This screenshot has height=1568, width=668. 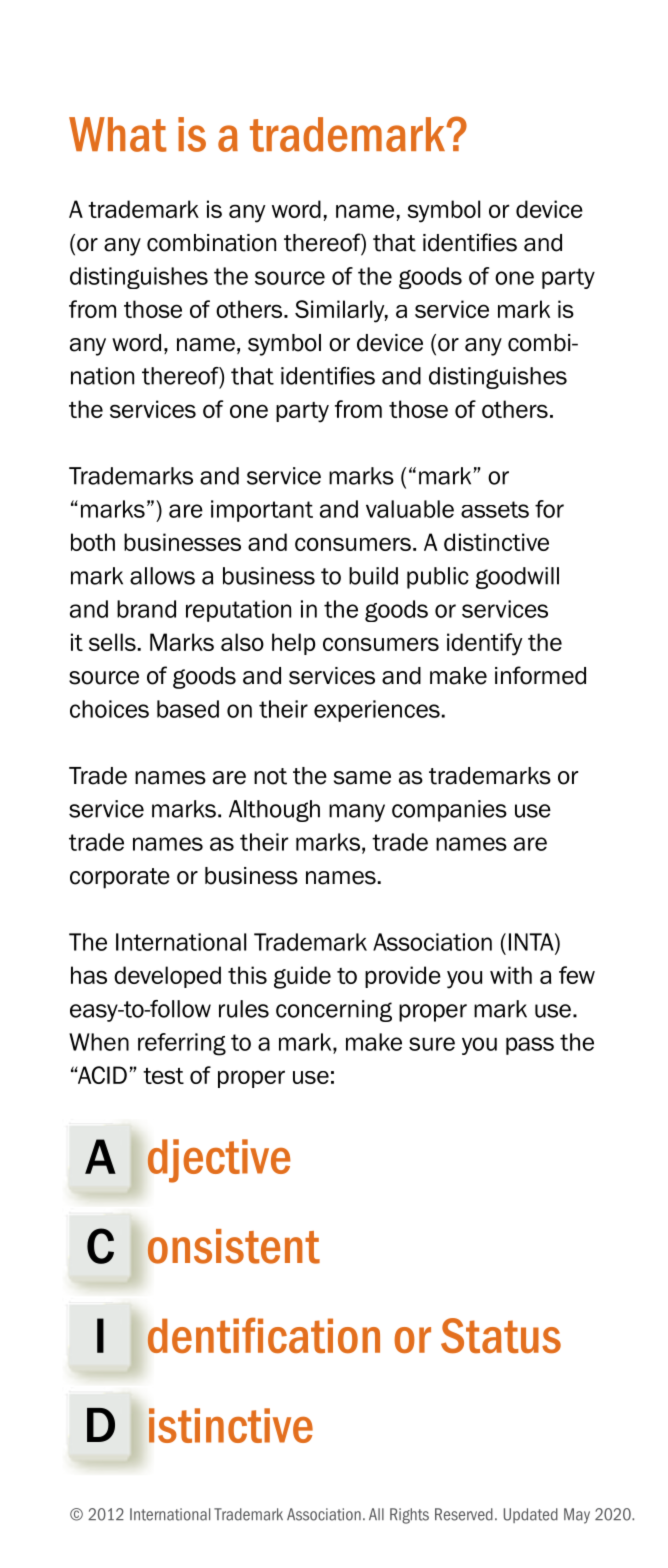 I want to click on What, so click(x=117, y=134).
